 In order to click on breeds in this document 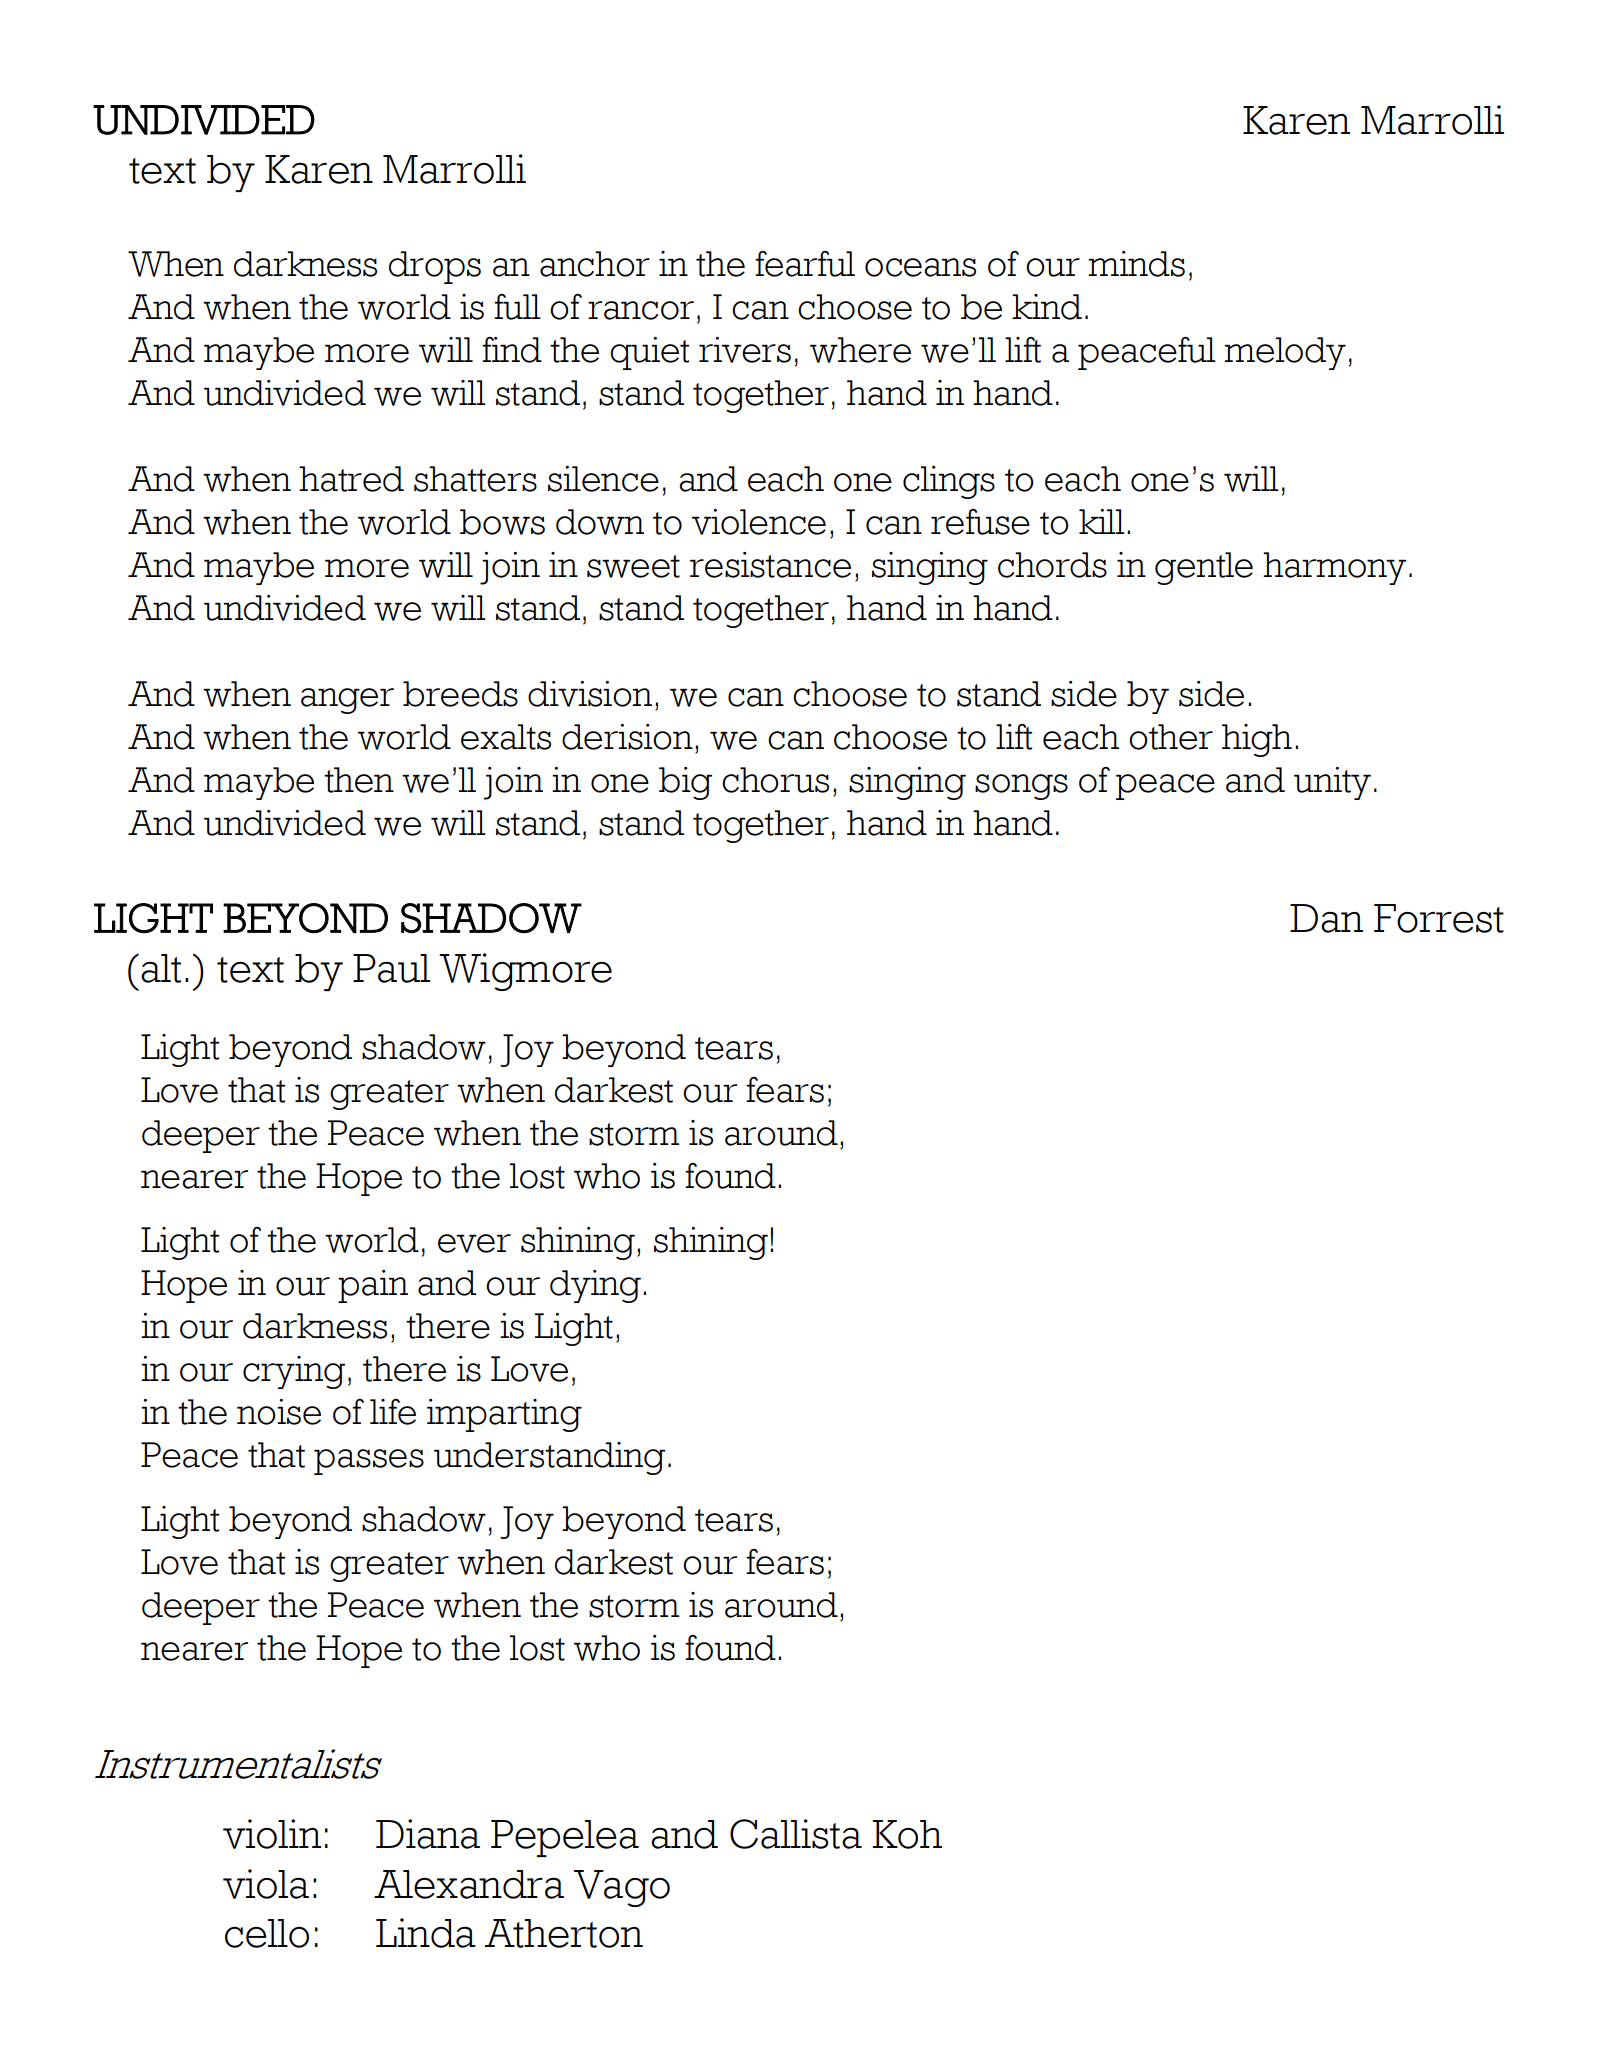, I will do `click(460, 694)`.
